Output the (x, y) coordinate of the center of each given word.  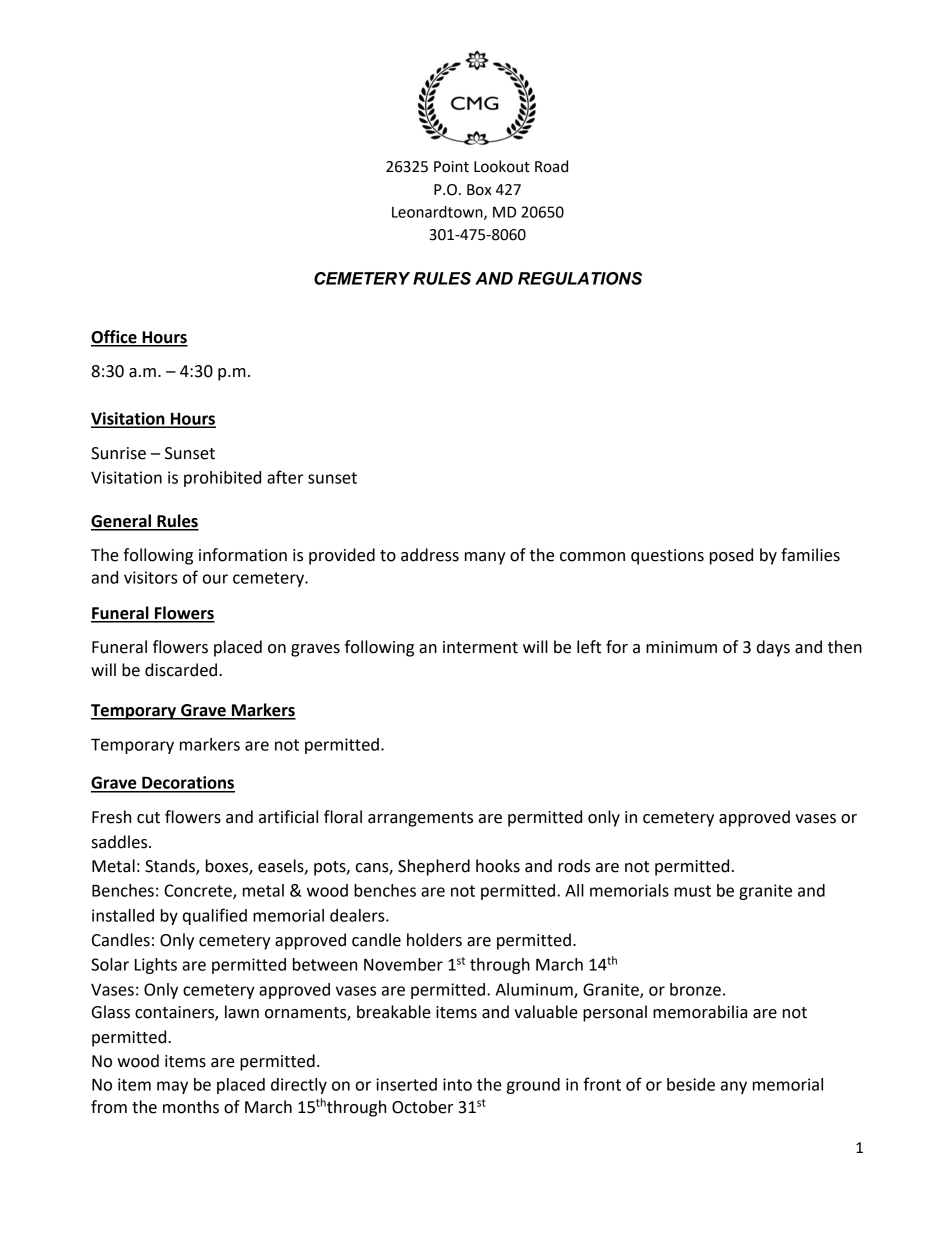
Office (115, 338)
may (172, 1087)
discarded (182, 670)
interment (480, 647)
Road (551, 166)
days (773, 648)
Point (451, 167)
